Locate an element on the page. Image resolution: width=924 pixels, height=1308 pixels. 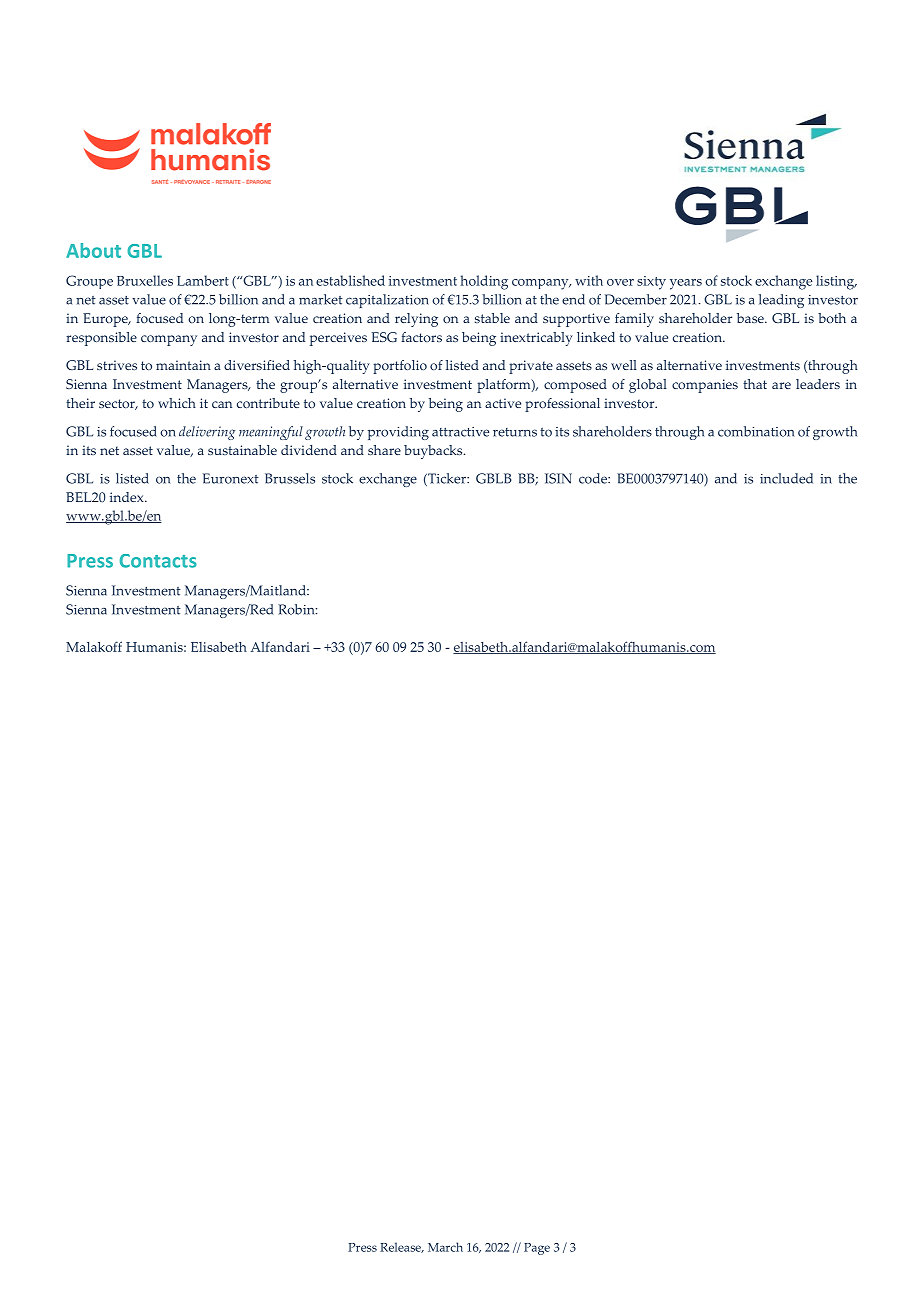
Lambert is located at coordinates (203, 280).
